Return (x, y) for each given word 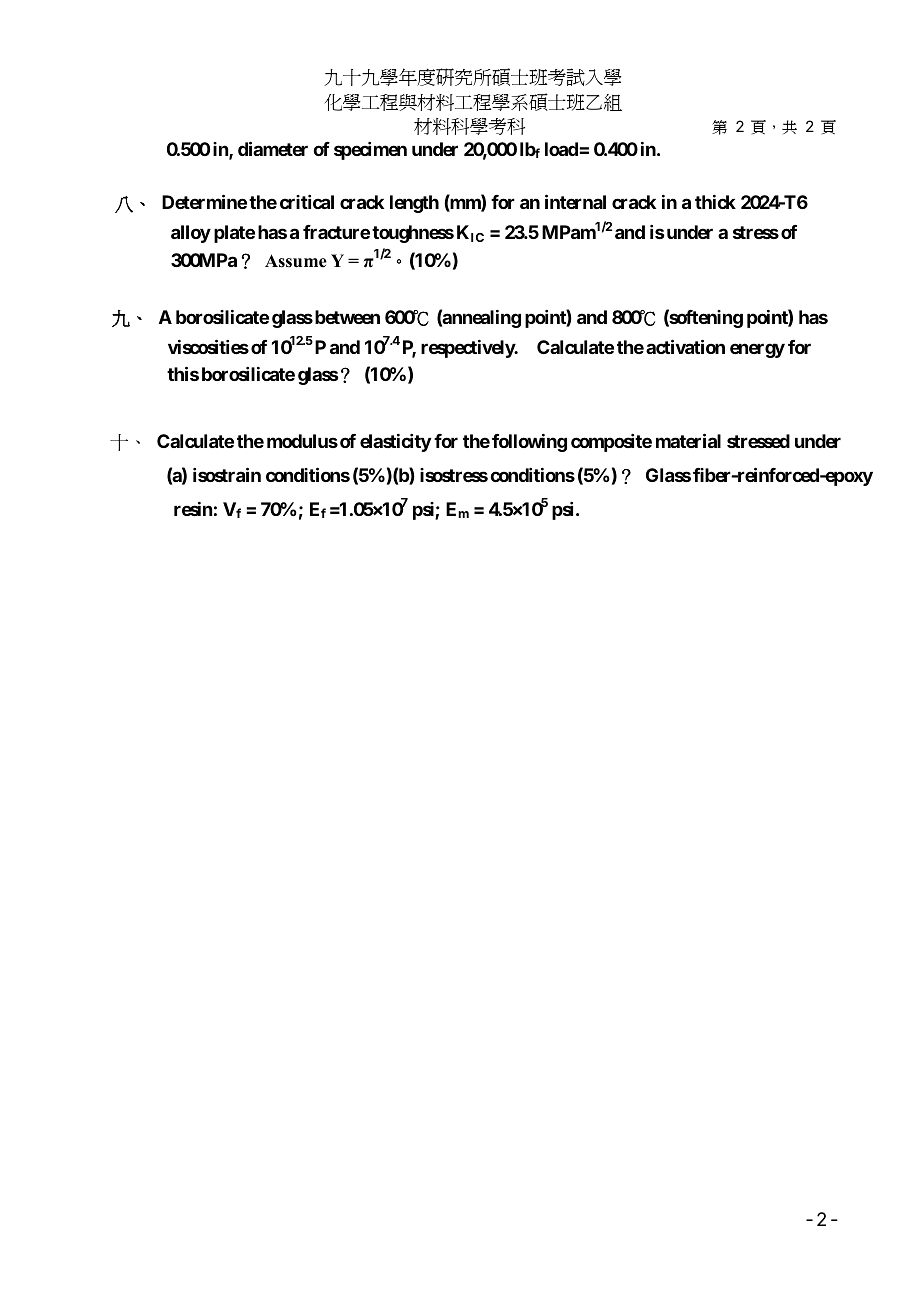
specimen (370, 151)
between (347, 317)
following (529, 443)
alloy (191, 234)
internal (575, 202)
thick (715, 202)
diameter (273, 148)
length (414, 204)
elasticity (395, 443)
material (688, 440)
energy (757, 350)
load (562, 149)
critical (307, 202)
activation (685, 346)
